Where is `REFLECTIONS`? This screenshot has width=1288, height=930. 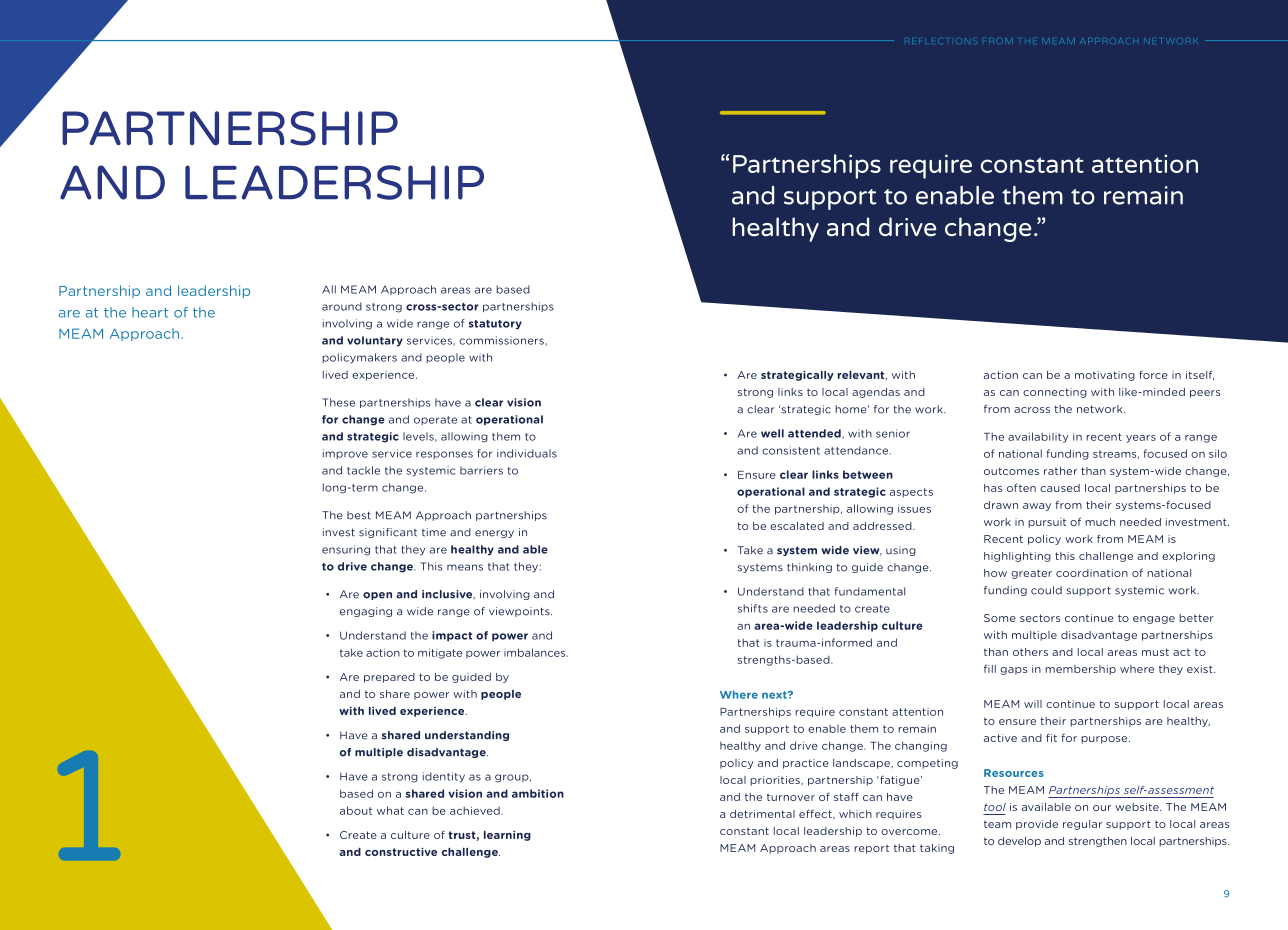 REFLECTIONS is located at coordinates (941, 41).
